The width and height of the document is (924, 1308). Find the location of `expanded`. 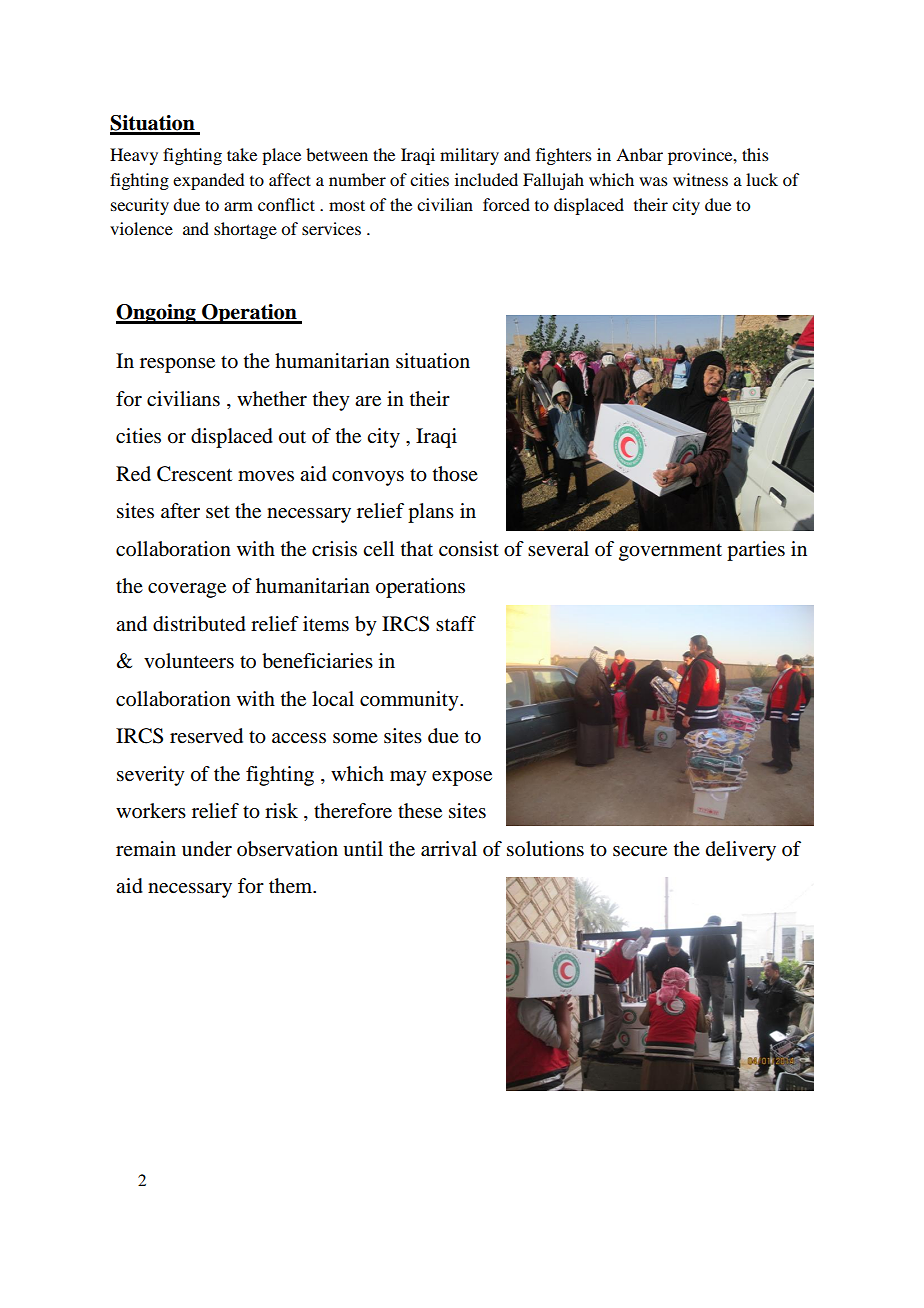

expanded is located at coordinates (208, 181).
